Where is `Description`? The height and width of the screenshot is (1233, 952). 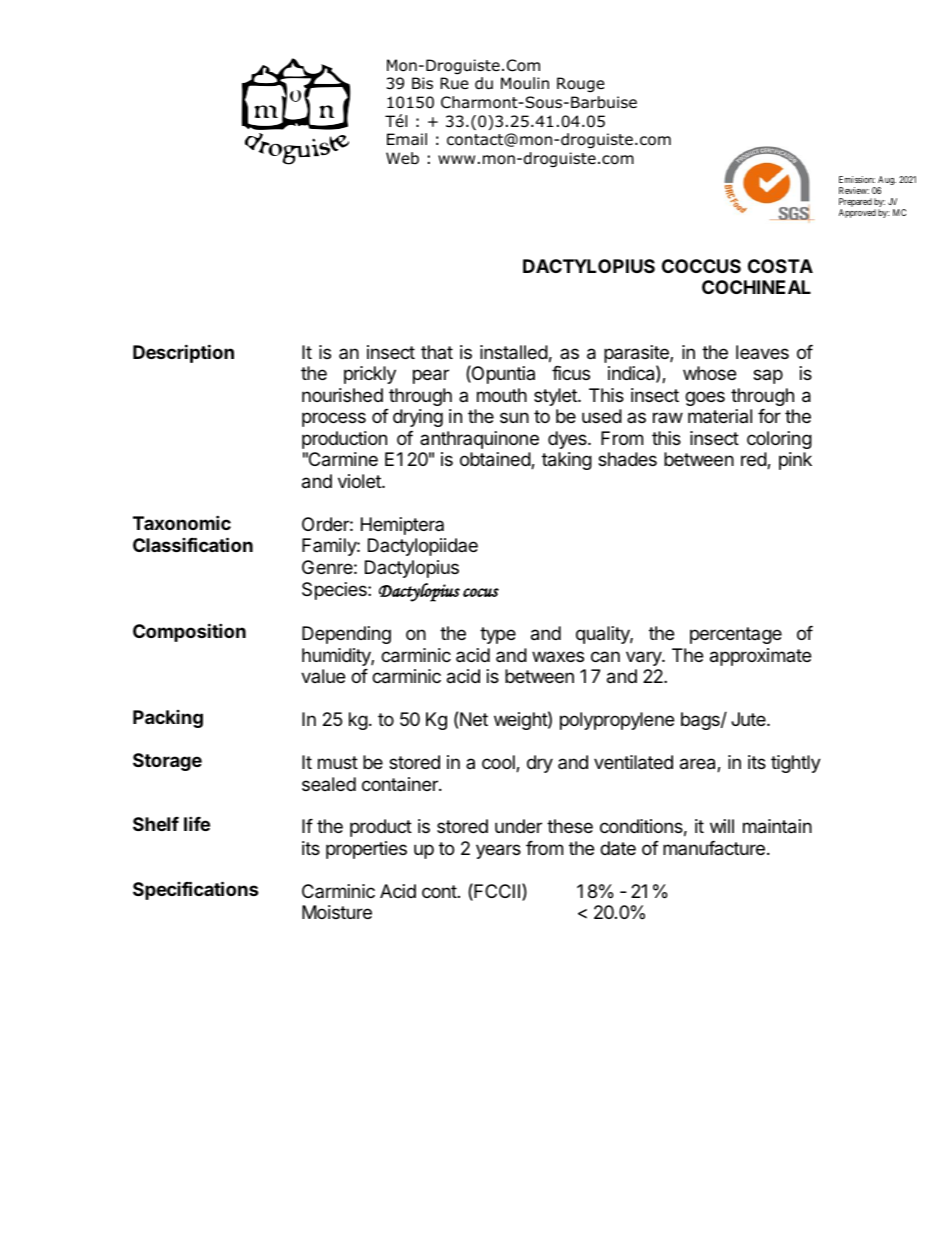
Description is located at coordinates (183, 353).
